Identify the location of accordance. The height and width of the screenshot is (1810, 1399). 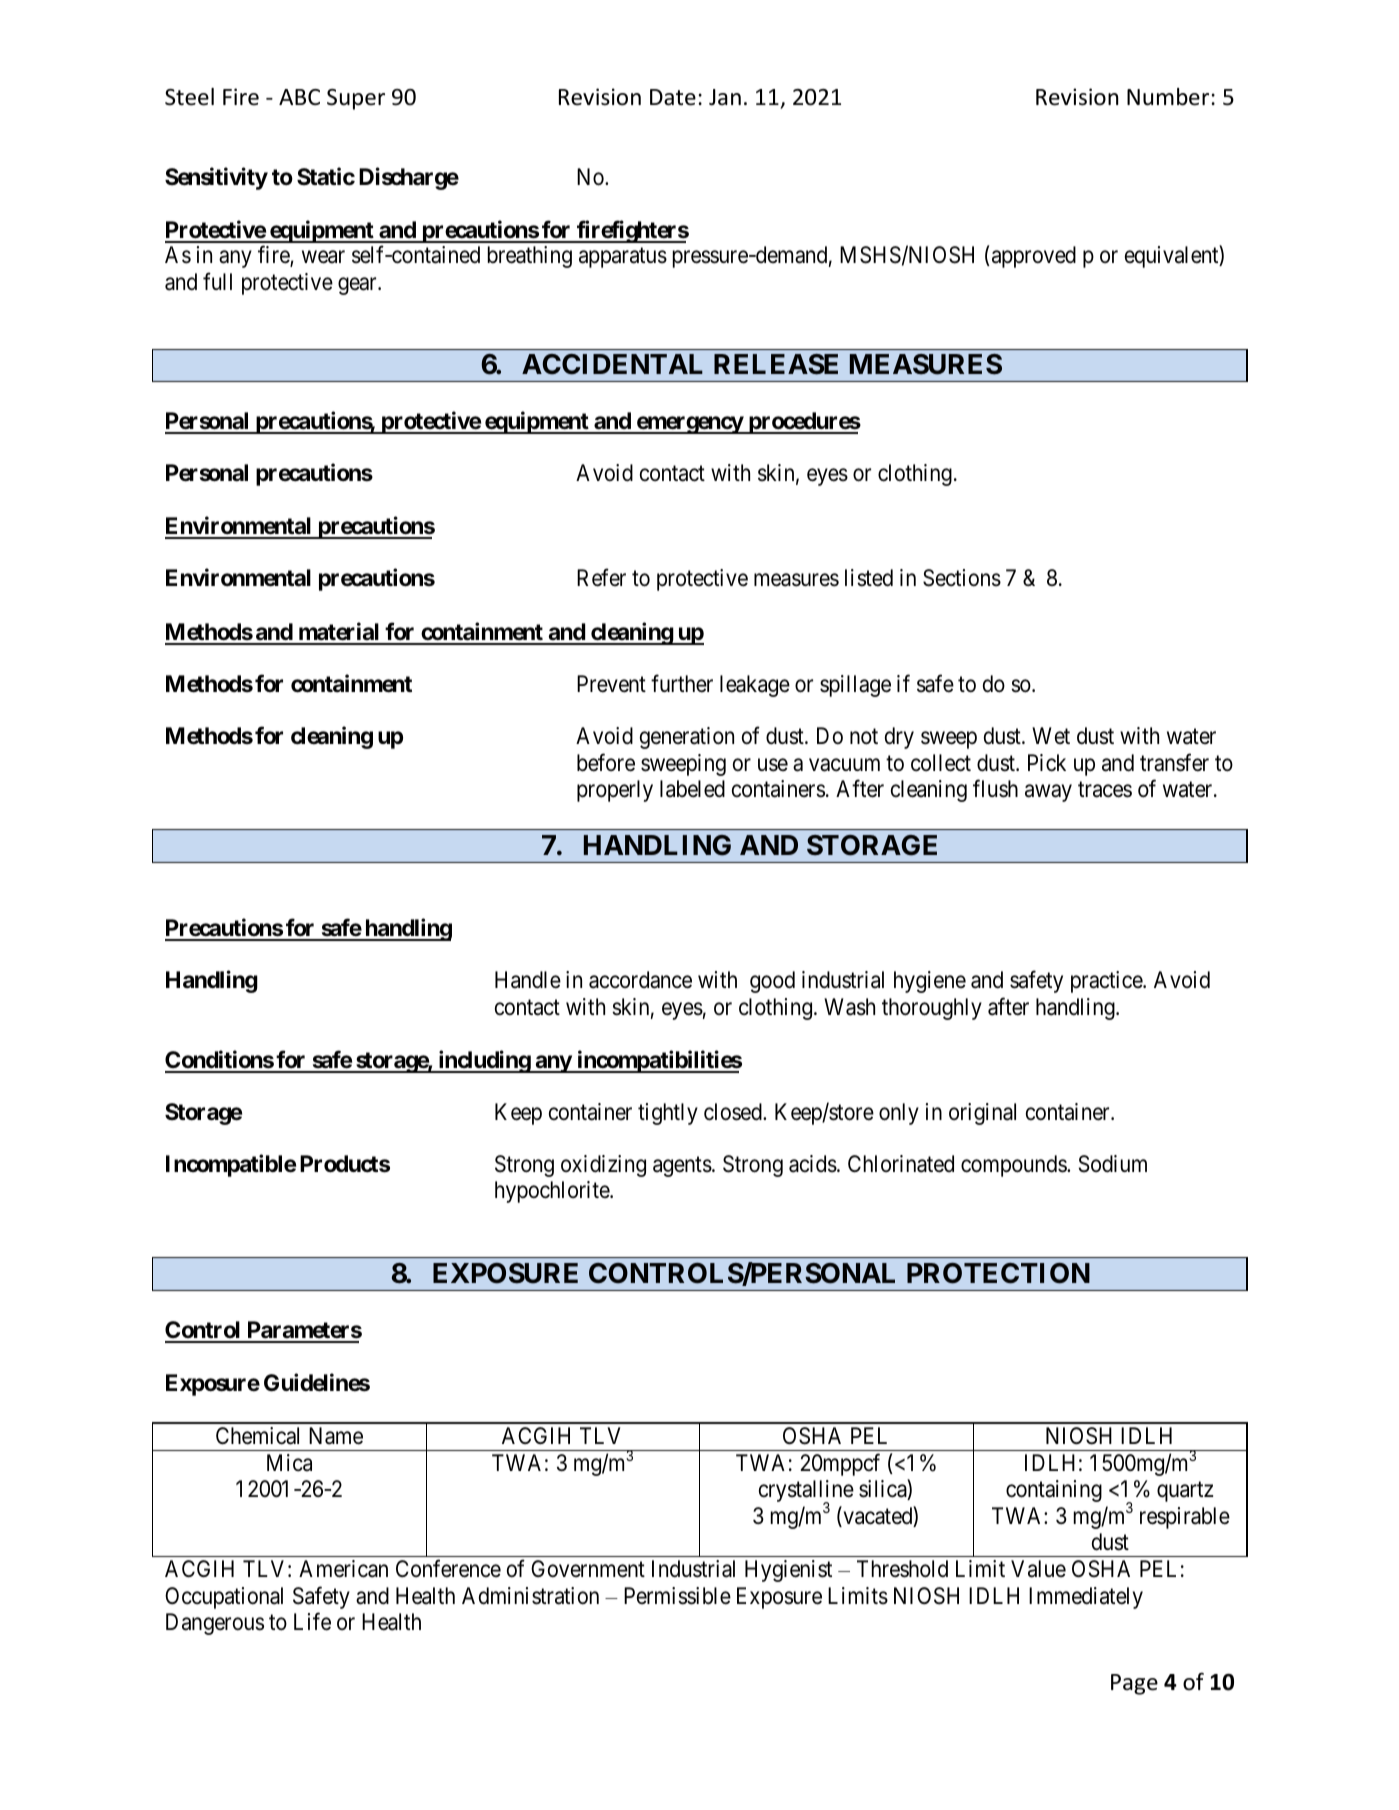
(640, 980).
